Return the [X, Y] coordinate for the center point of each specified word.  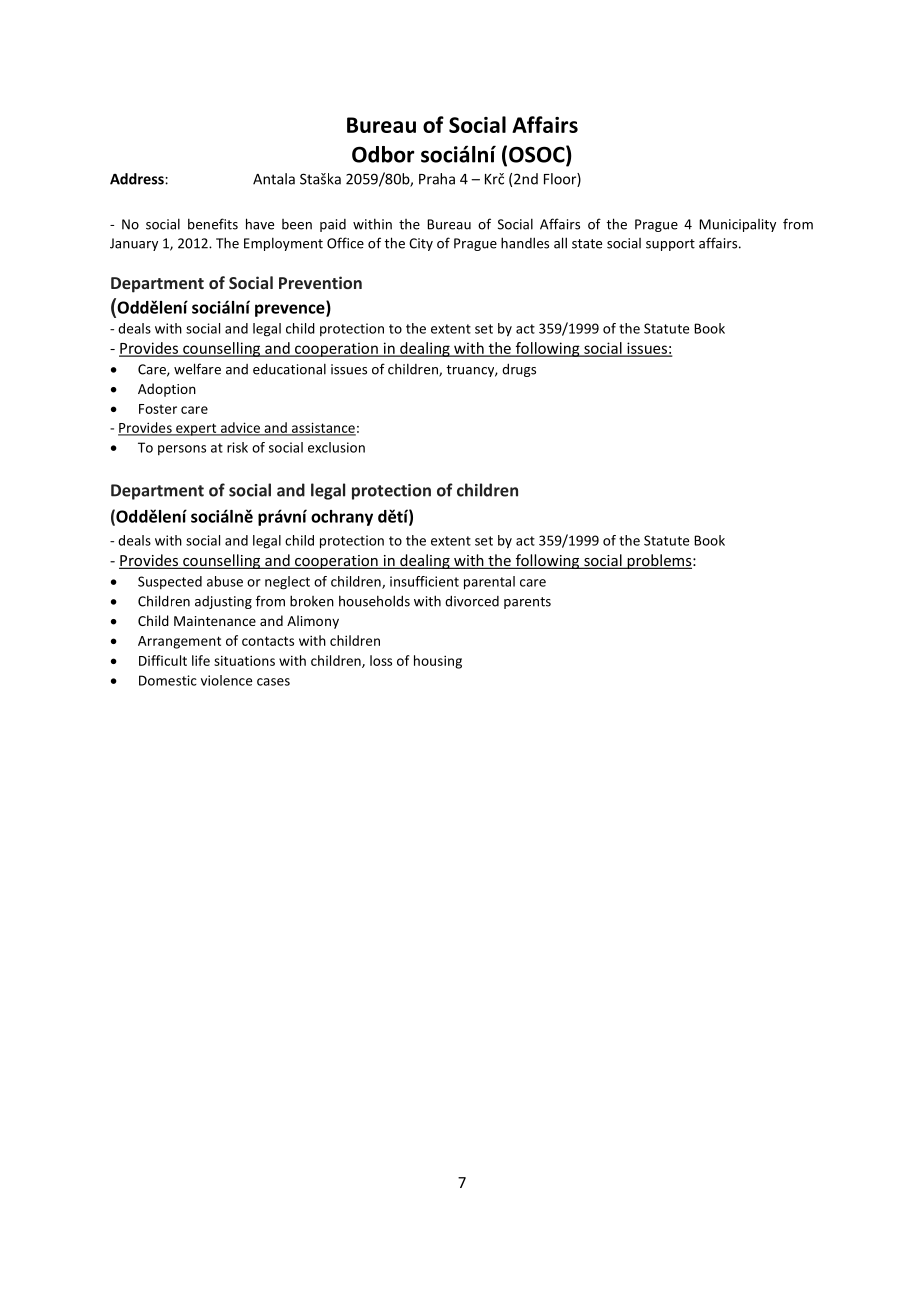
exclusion [336, 447]
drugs [519, 370]
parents [527, 603]
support [670, 245]
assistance [323, 428]
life [201, 660]
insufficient [424, 581]
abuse [225, 581]
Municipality [737, 225]
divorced [472, 601]
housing [438, 662]
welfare [197, 369]
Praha [437, 179]
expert [196, 429]
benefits [213, 224]
